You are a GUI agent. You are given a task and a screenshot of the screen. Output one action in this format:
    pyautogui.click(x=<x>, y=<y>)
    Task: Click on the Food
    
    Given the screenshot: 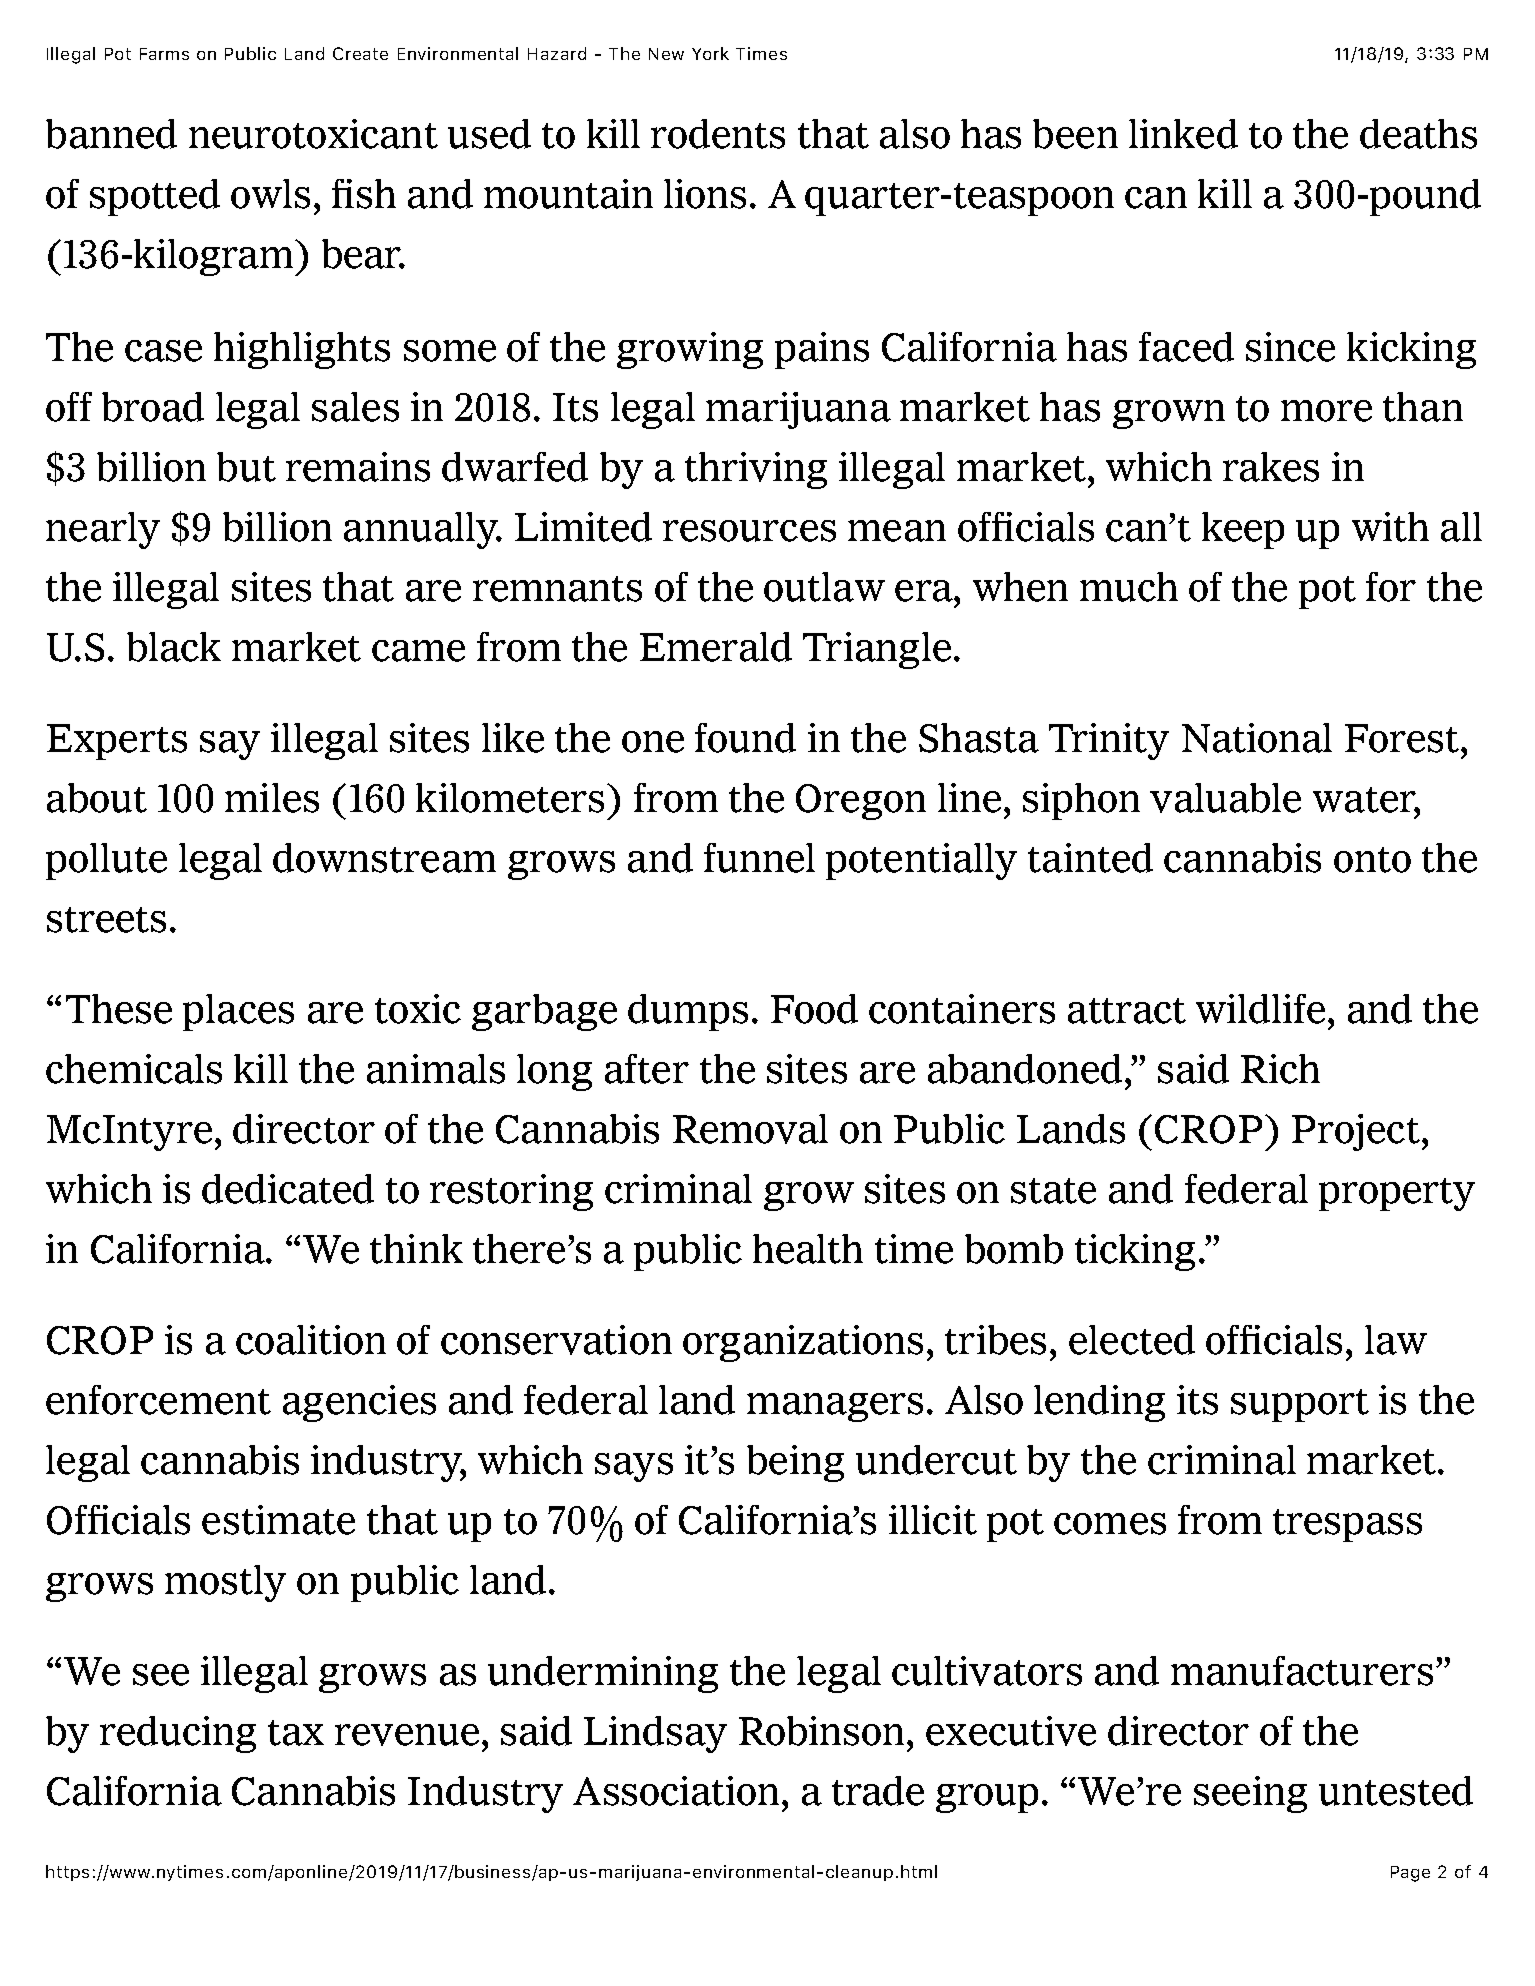 What is the action you would take?
    pyautogui.click(x=814, y=1009)
